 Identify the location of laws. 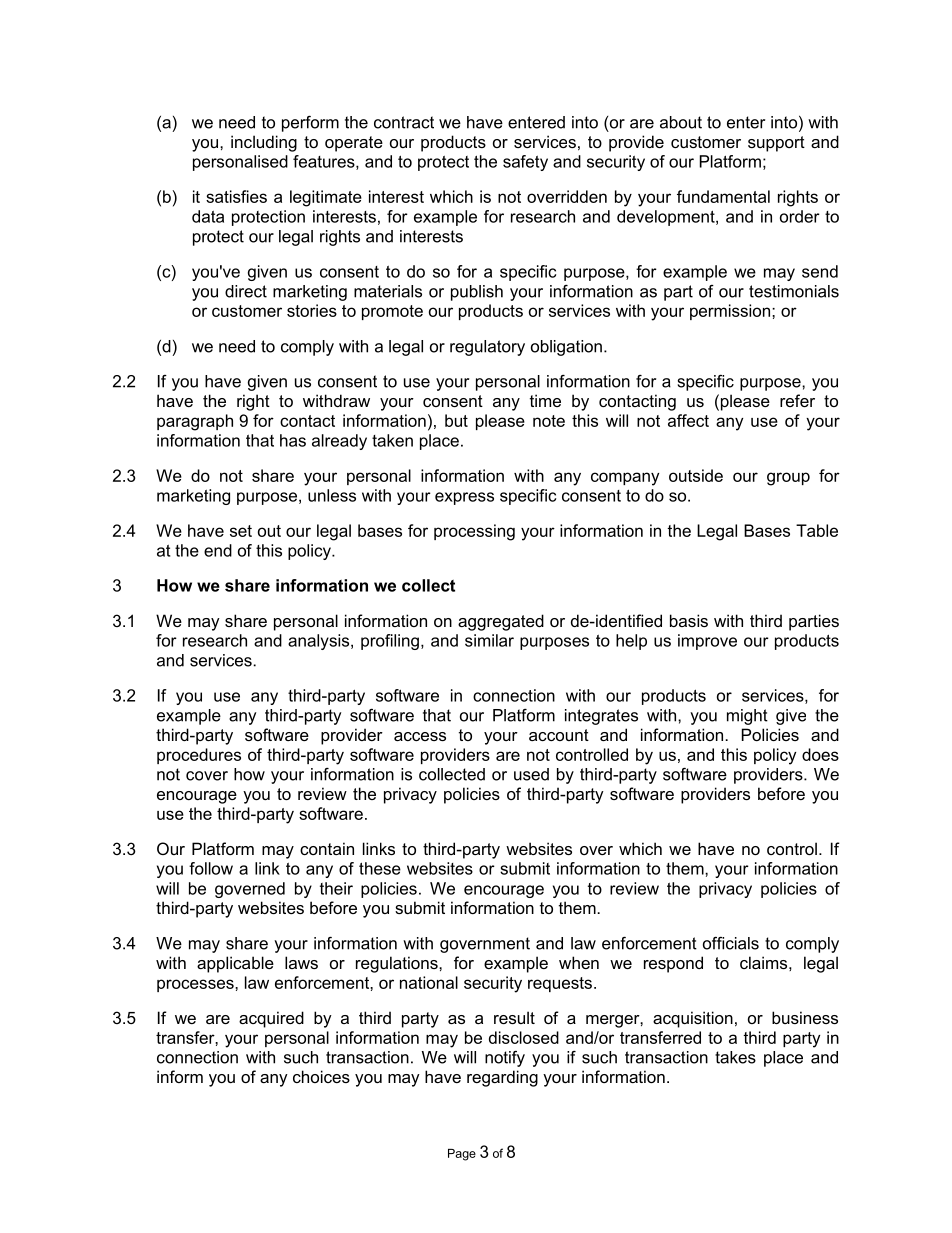
(301, 962).
